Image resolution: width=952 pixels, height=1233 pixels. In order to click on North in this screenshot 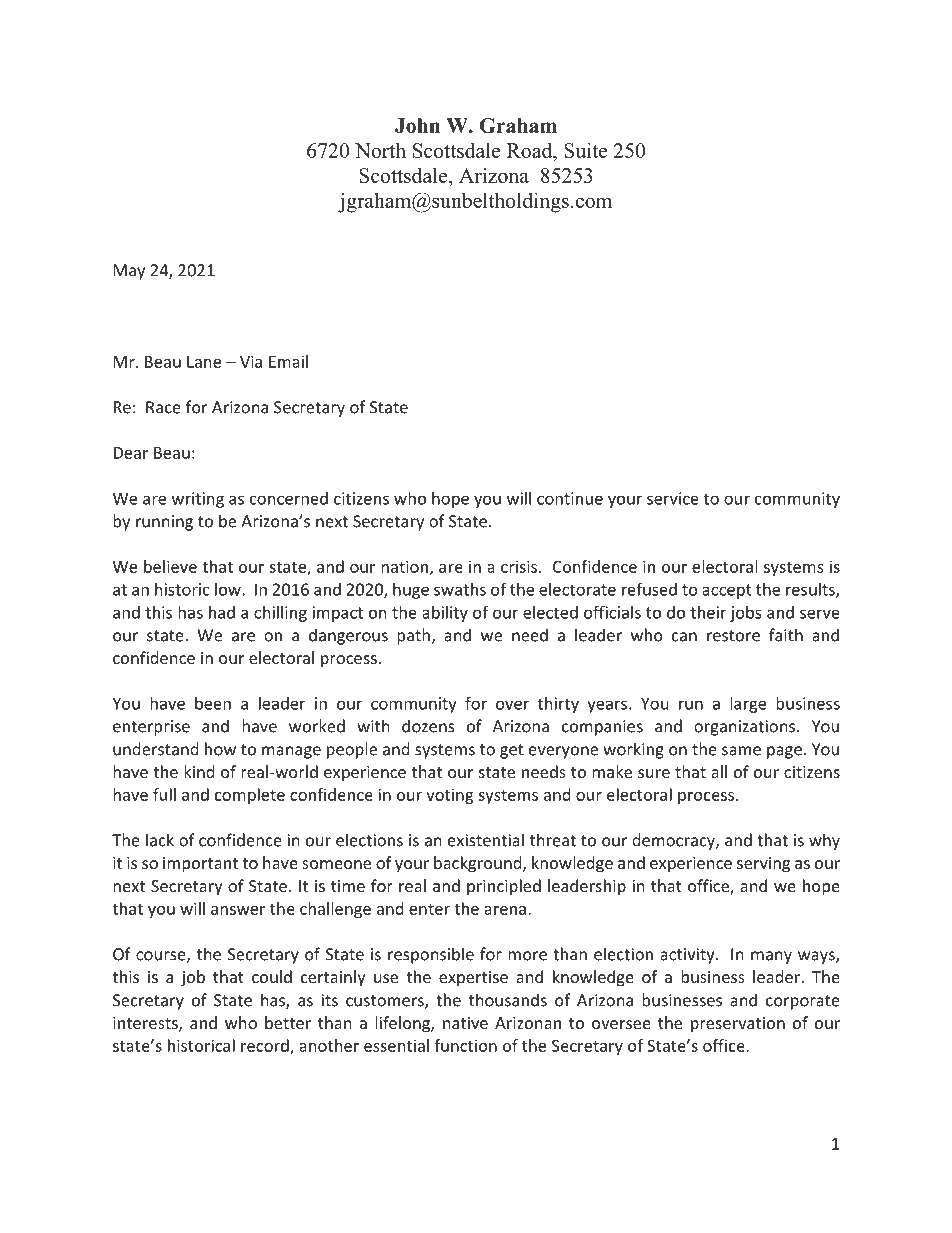, I will do `click(380, 150)`.
